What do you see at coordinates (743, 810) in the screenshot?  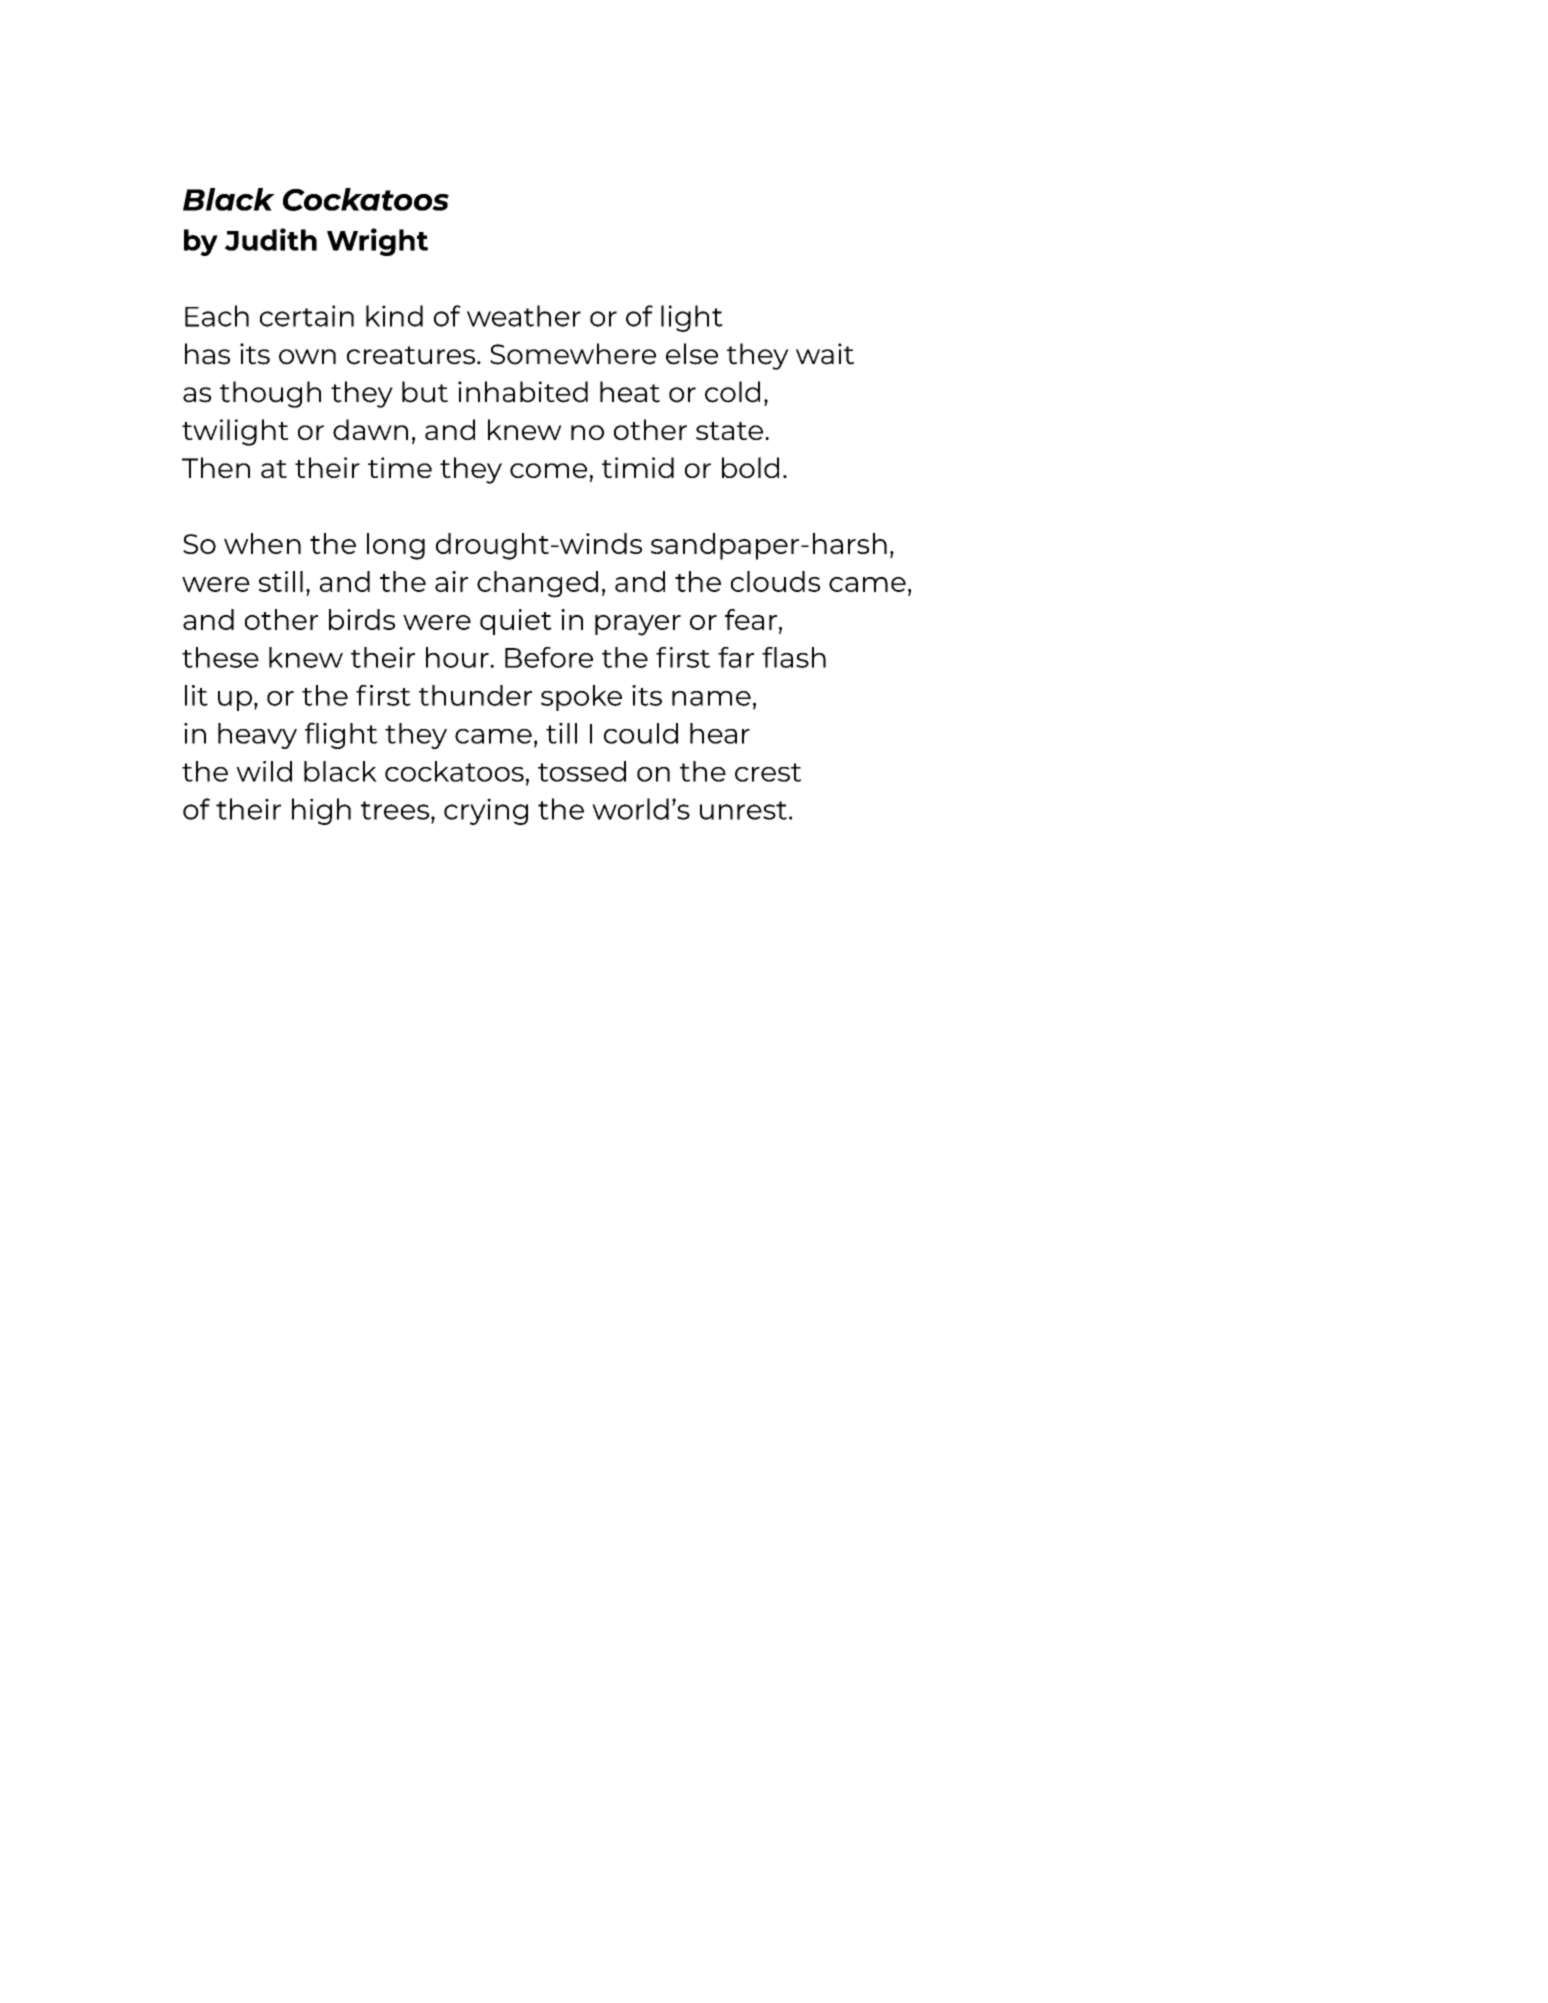 I see `unrest` at bounding box center [743, 810].
